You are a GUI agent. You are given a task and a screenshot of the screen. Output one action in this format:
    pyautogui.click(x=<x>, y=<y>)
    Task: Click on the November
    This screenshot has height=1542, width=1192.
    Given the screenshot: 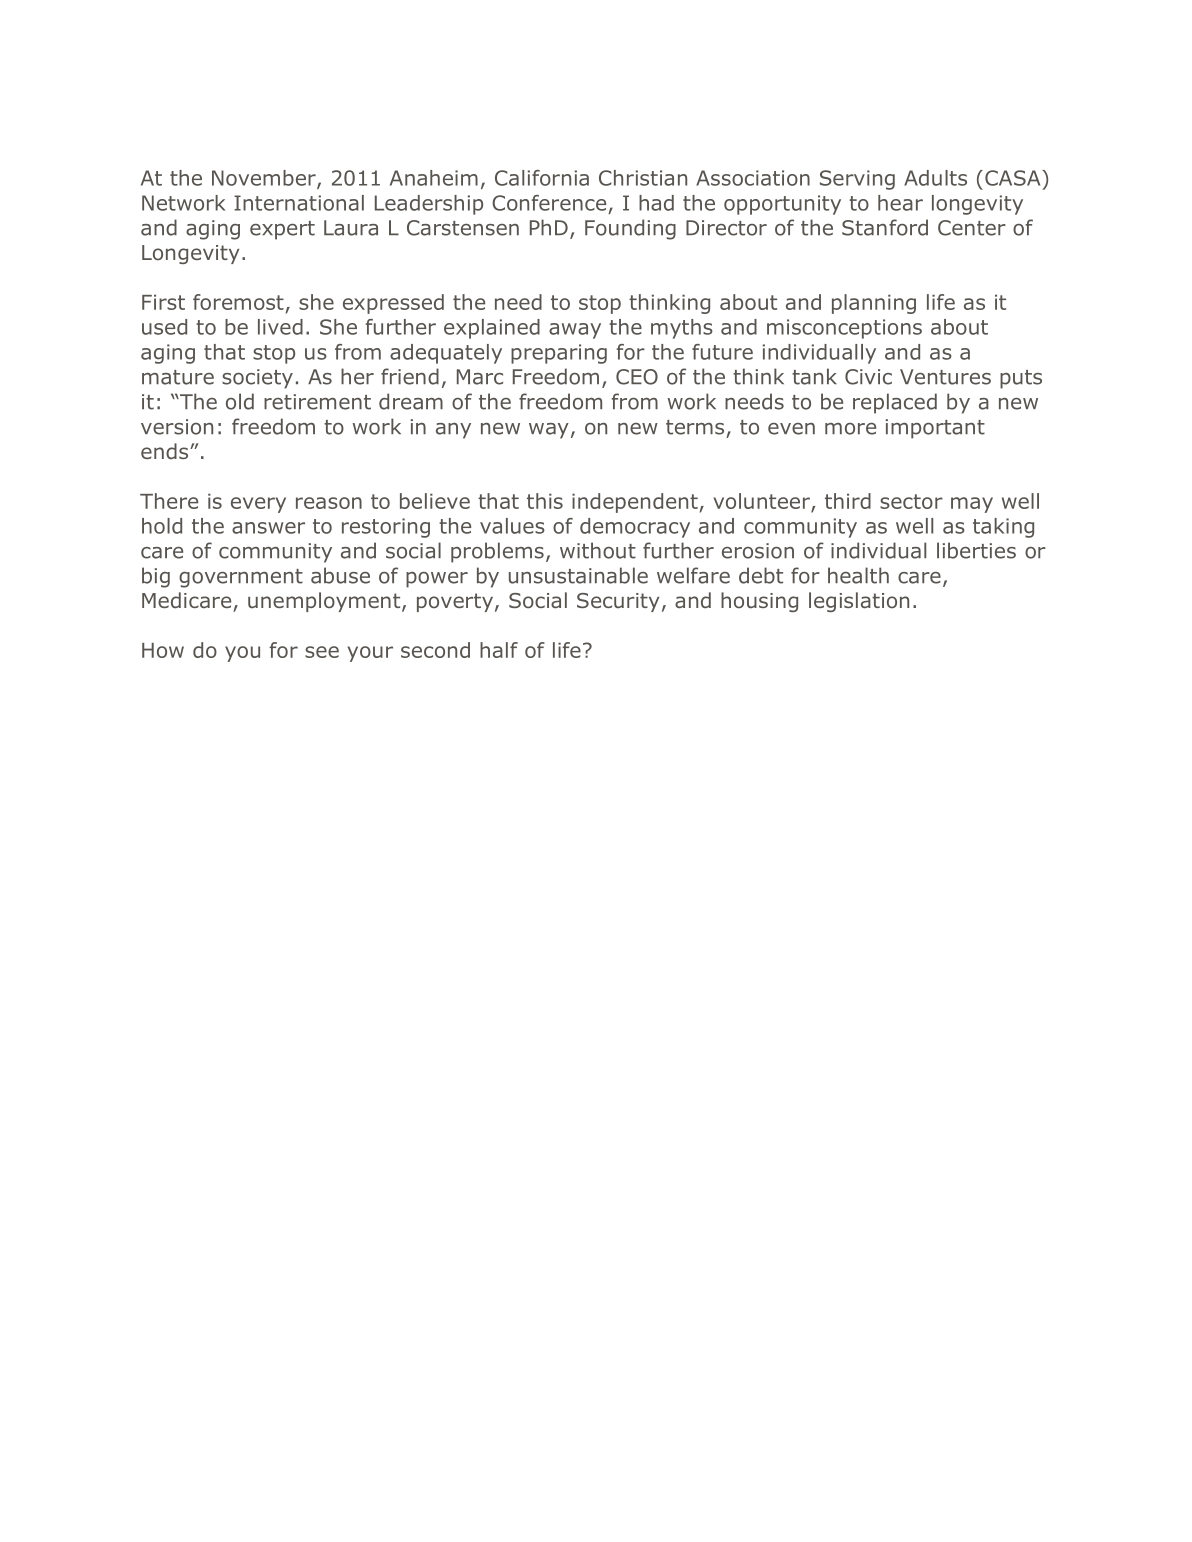 What is the action you would take?
    pyautogui.click(x=265, y=179)
